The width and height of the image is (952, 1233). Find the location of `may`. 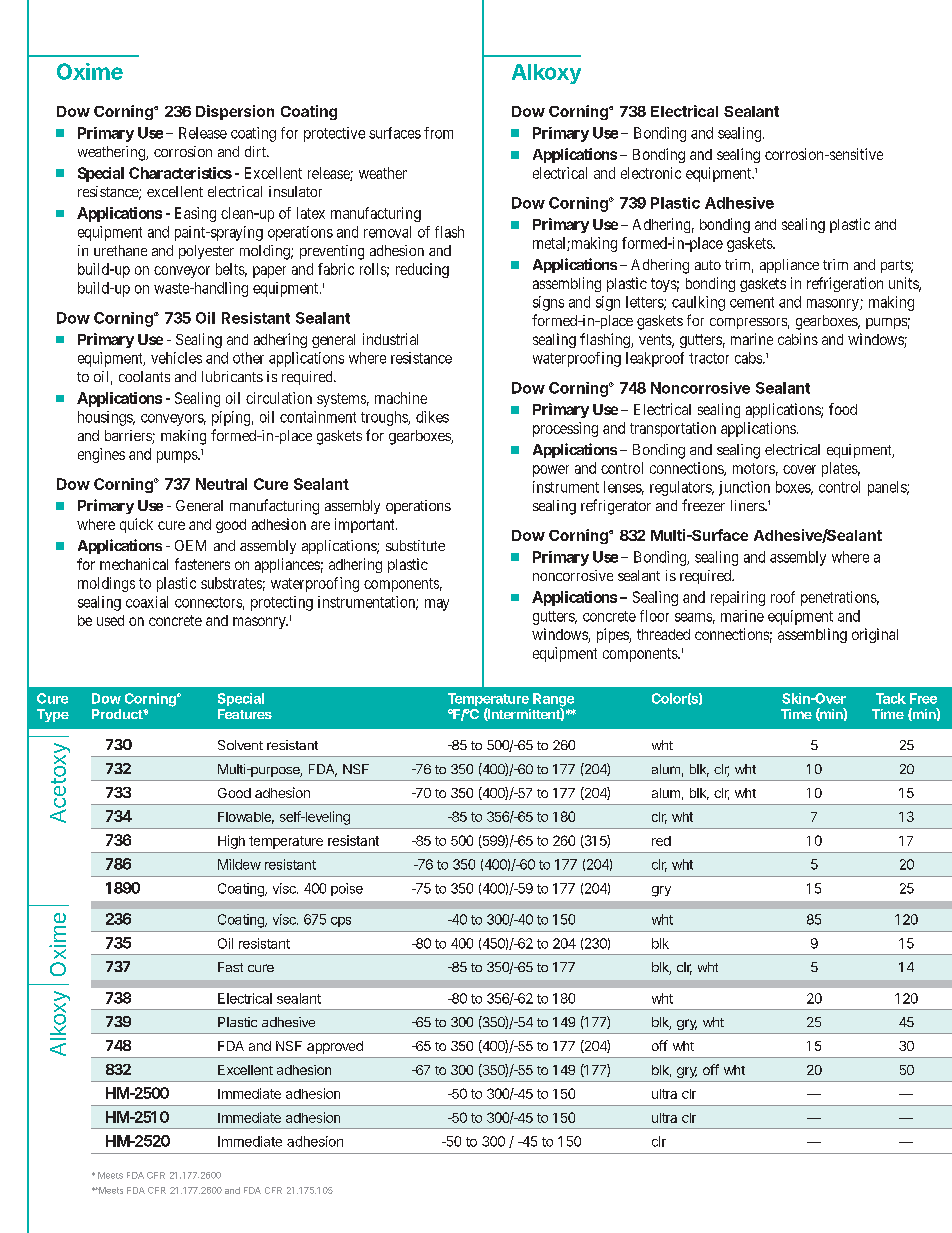

may is located at coordinates (437, 605).
